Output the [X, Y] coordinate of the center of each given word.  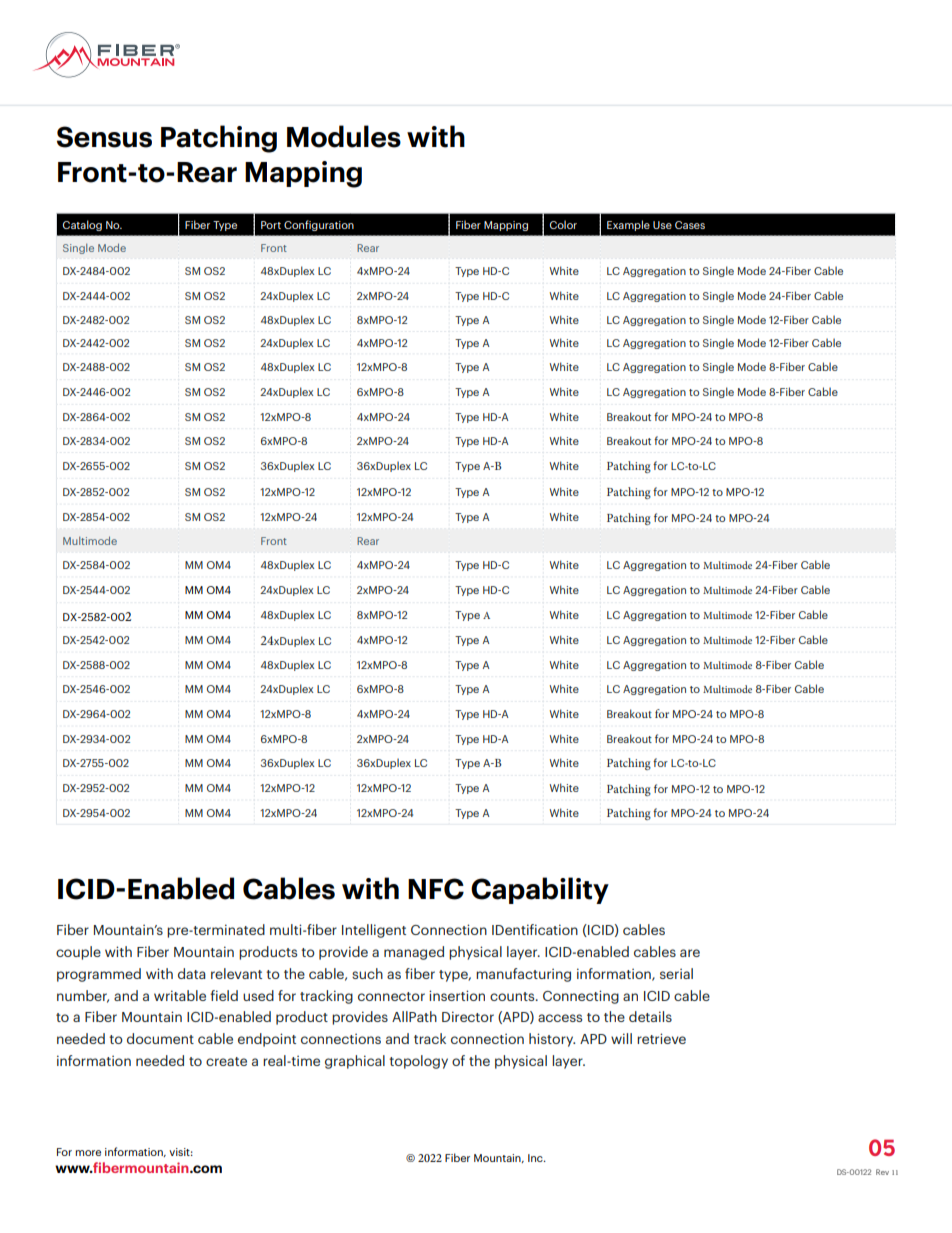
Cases [690, 225]
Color [563, 224]
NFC [436, 889]
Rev [882, 1172]
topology [418, 1062]
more [88, 1153]
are [690, 953]
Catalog [82, 225]
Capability [540, 890]
